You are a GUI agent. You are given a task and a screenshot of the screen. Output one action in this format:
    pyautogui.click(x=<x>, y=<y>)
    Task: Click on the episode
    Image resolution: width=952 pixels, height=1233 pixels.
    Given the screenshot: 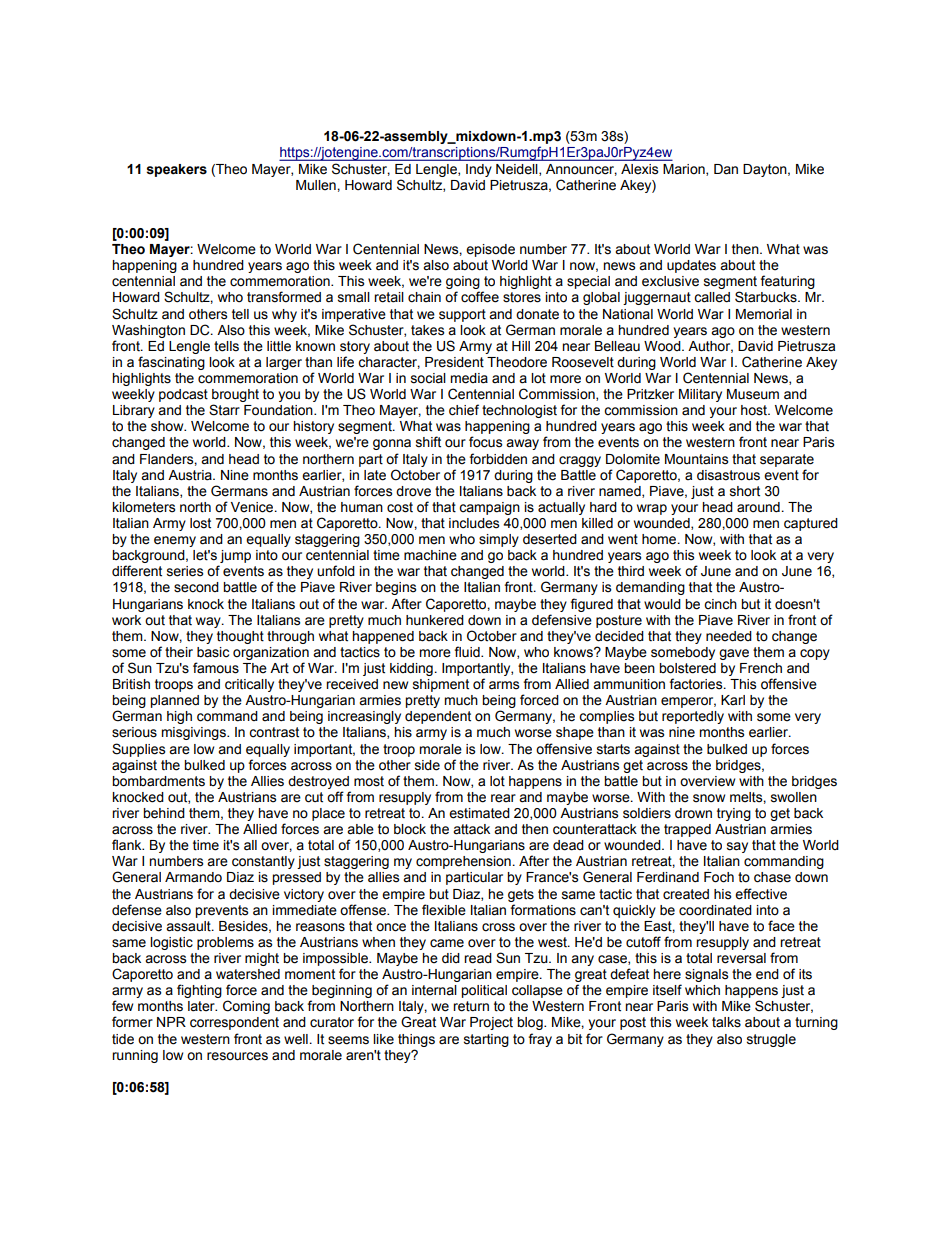 What is the action you would take?
    pyautogui.click(x=490, y=250)
